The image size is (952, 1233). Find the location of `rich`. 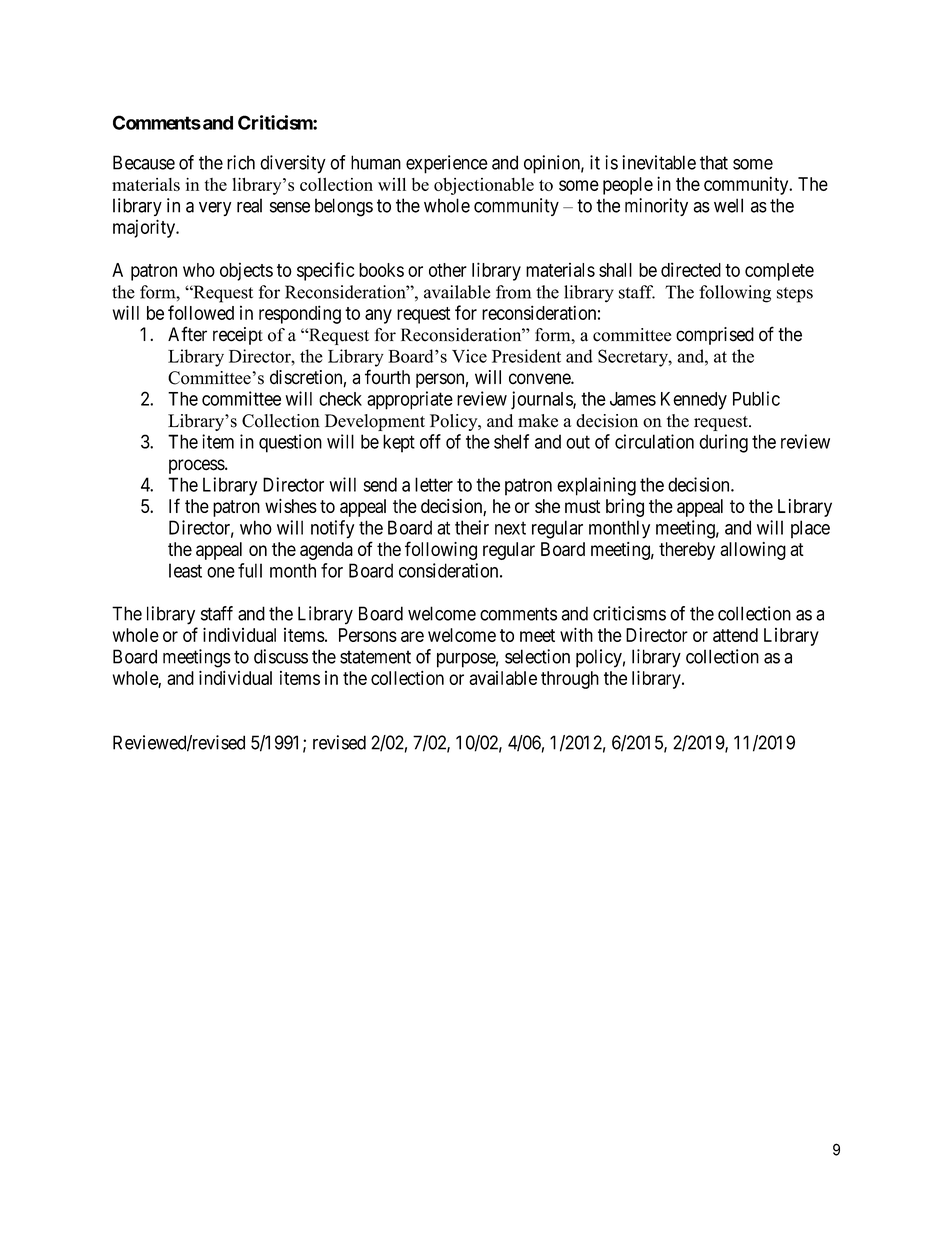

rich is located at coordinates (241, 162).
